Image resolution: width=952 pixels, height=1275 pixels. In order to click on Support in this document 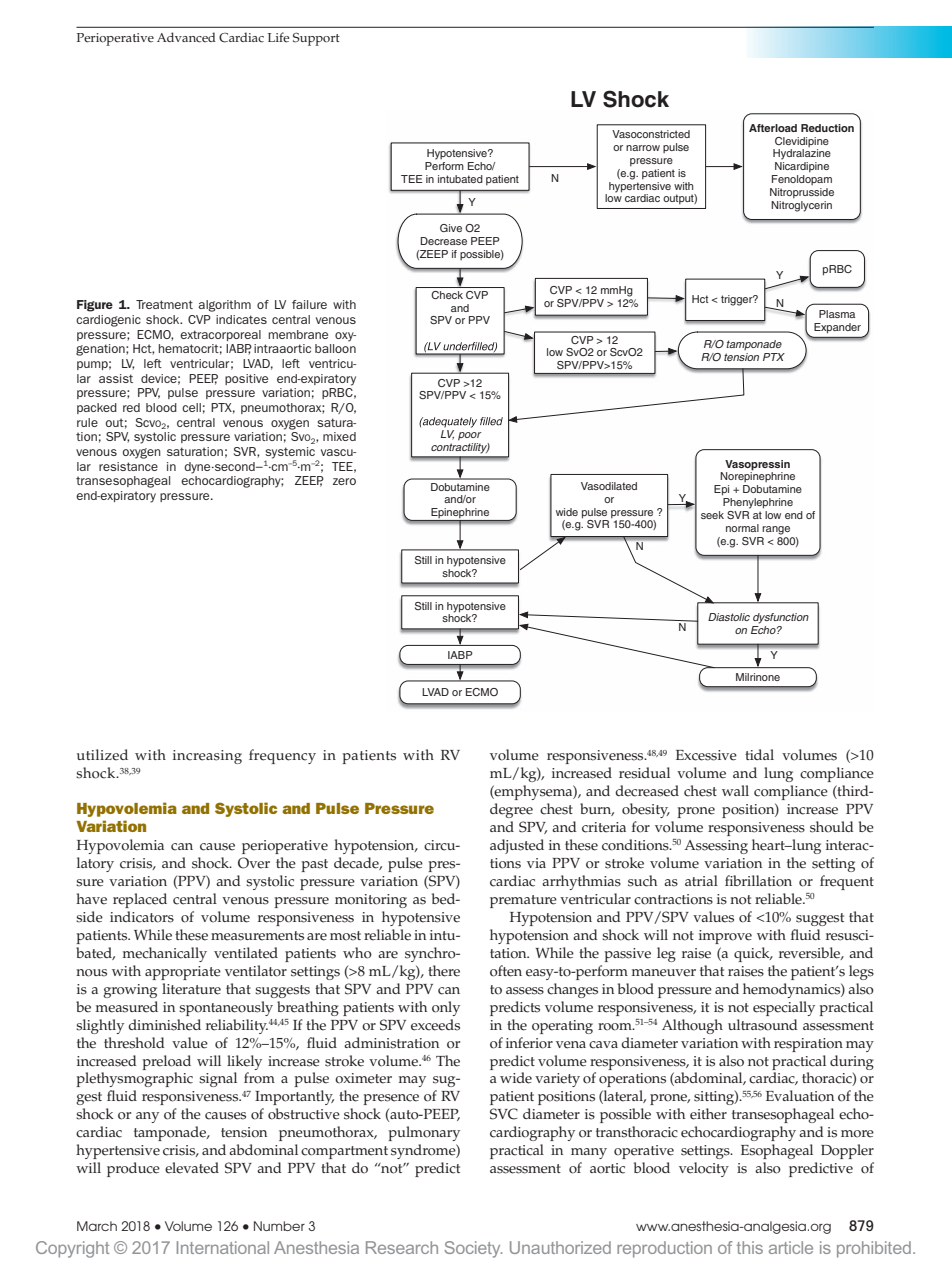, I will do `click(316, 39)`.
